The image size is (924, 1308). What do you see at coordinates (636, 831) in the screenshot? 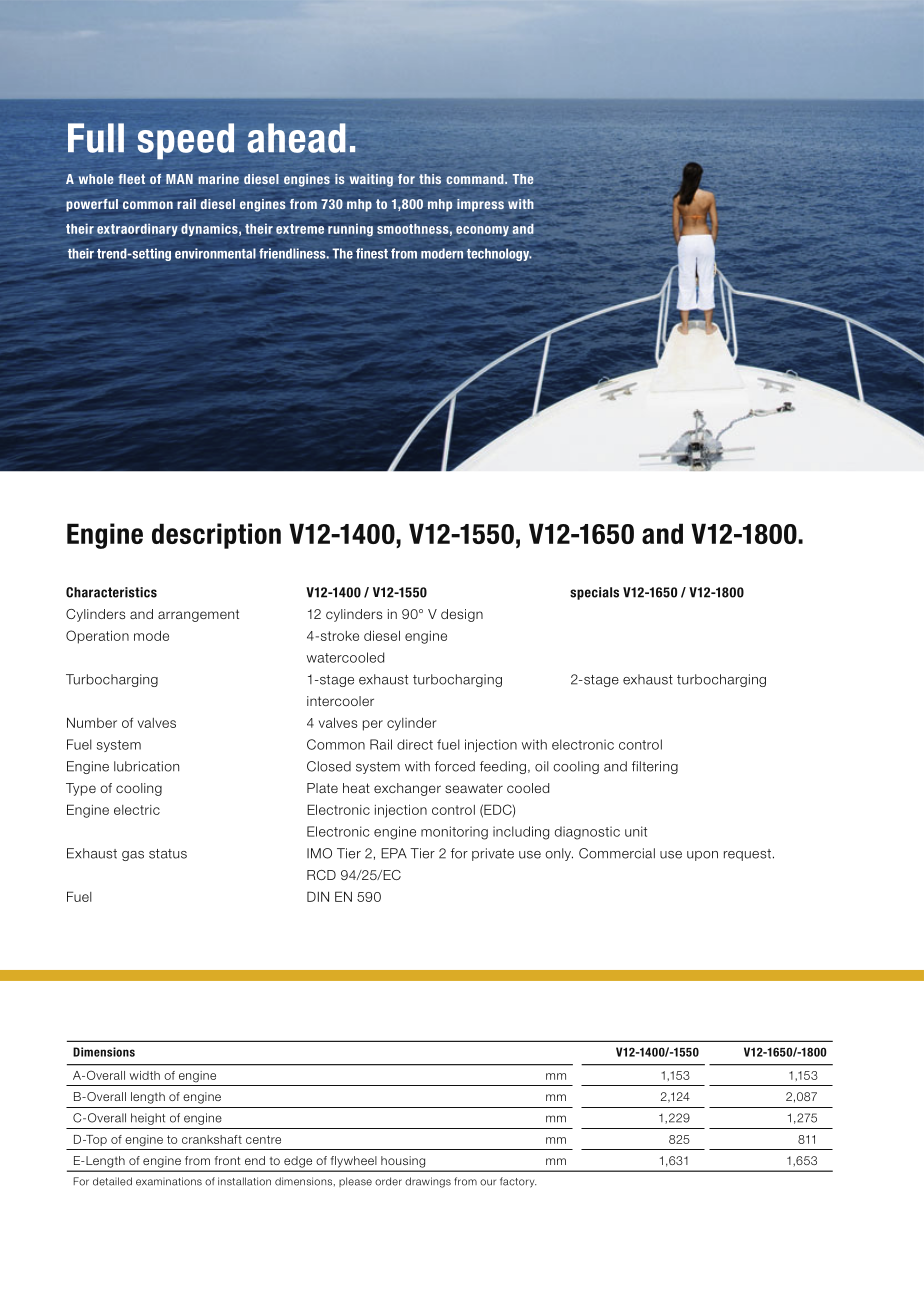
I see `unit` at bounding box center [636, 831].
